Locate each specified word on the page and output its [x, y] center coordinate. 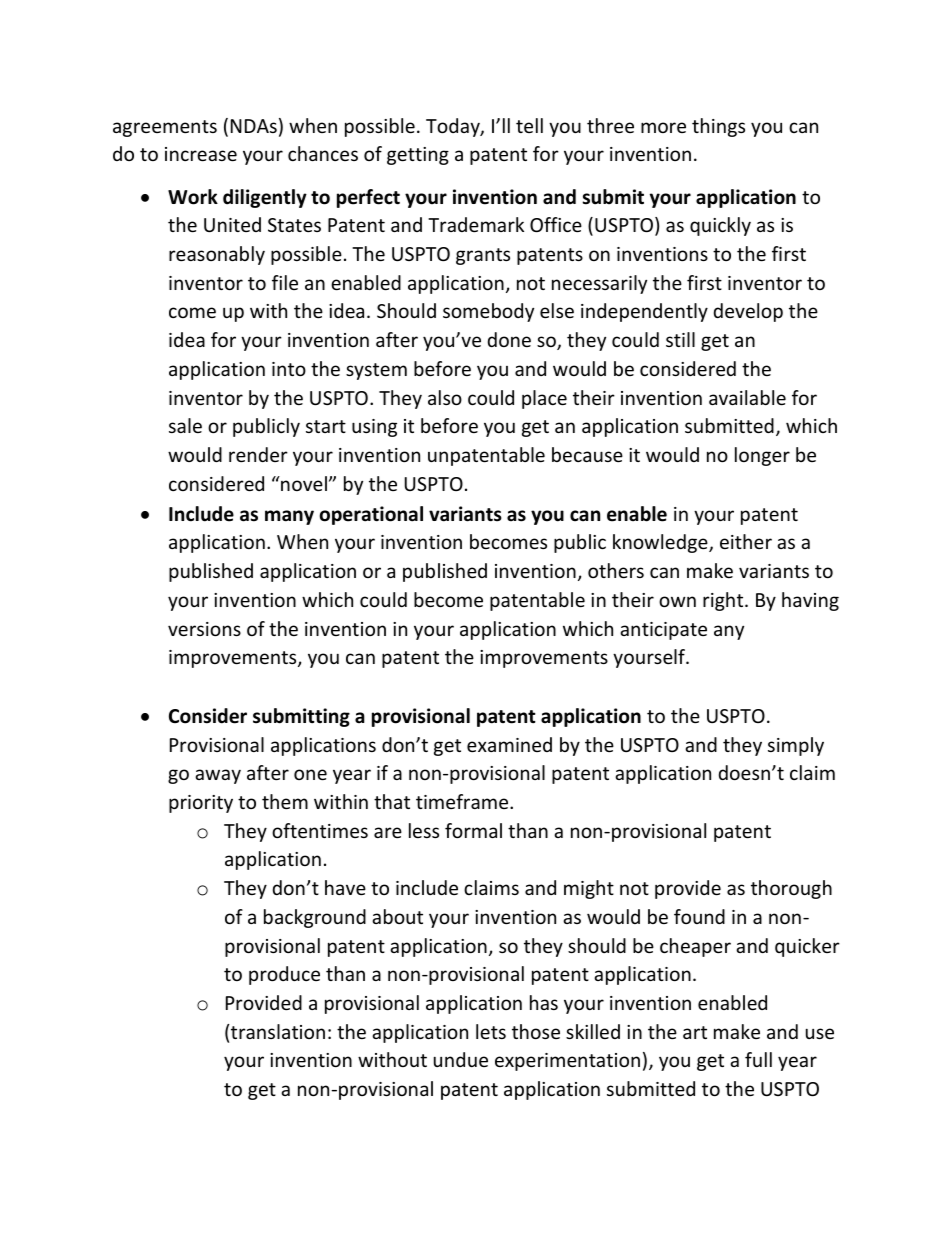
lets [491, 1031]
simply [796, 746]
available [747, 397]
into [289, 369]
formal [473, 830]
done [509, 339]
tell [529, 125]
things [718, 127]
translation [278, 1031]
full [758, 1059]
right [724, 601]
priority [201, 804]
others [616, 570]
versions [204, 629]
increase [201, 154]
